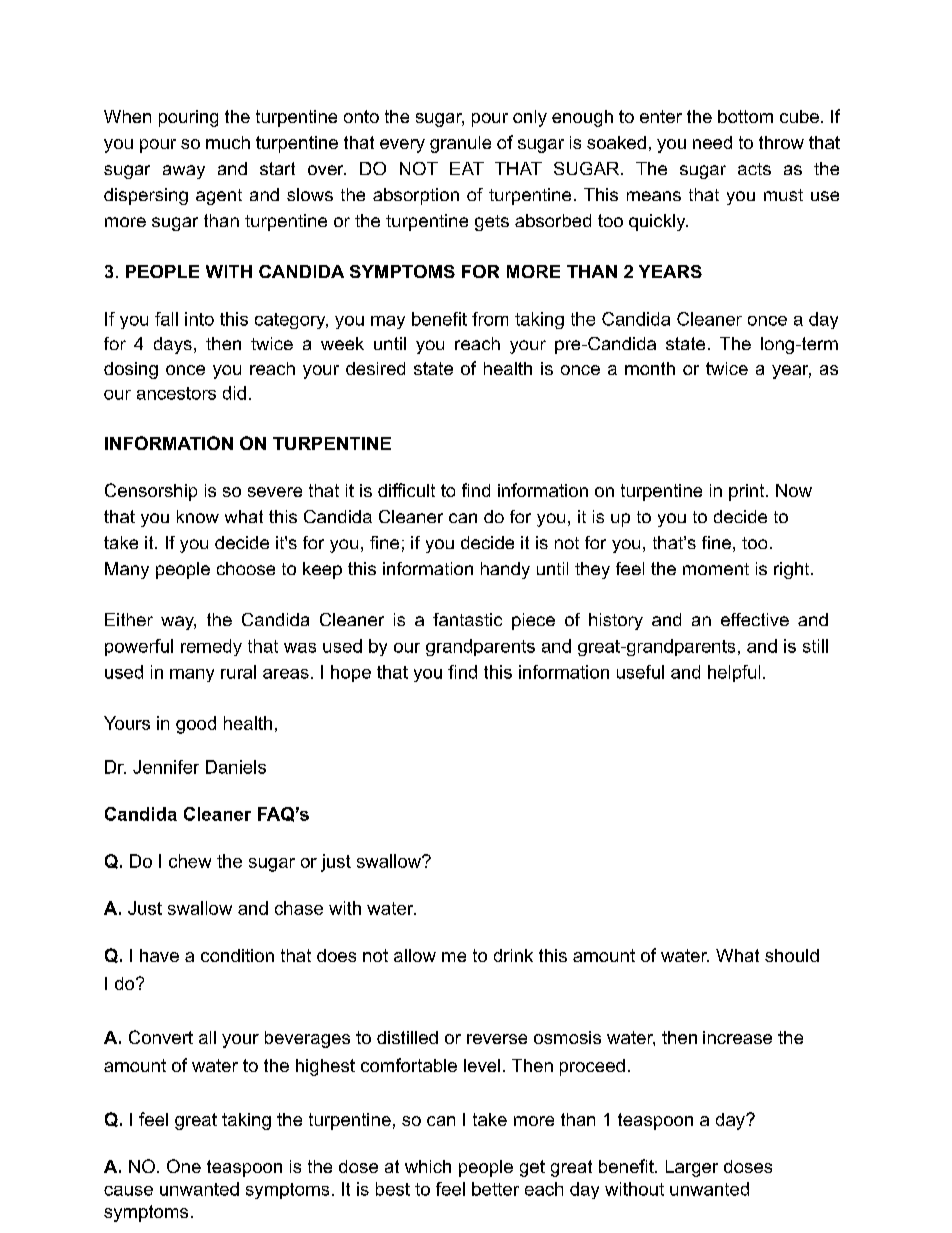 The image size is (952, 1233). I want to click on drink, so click(513, 955).
